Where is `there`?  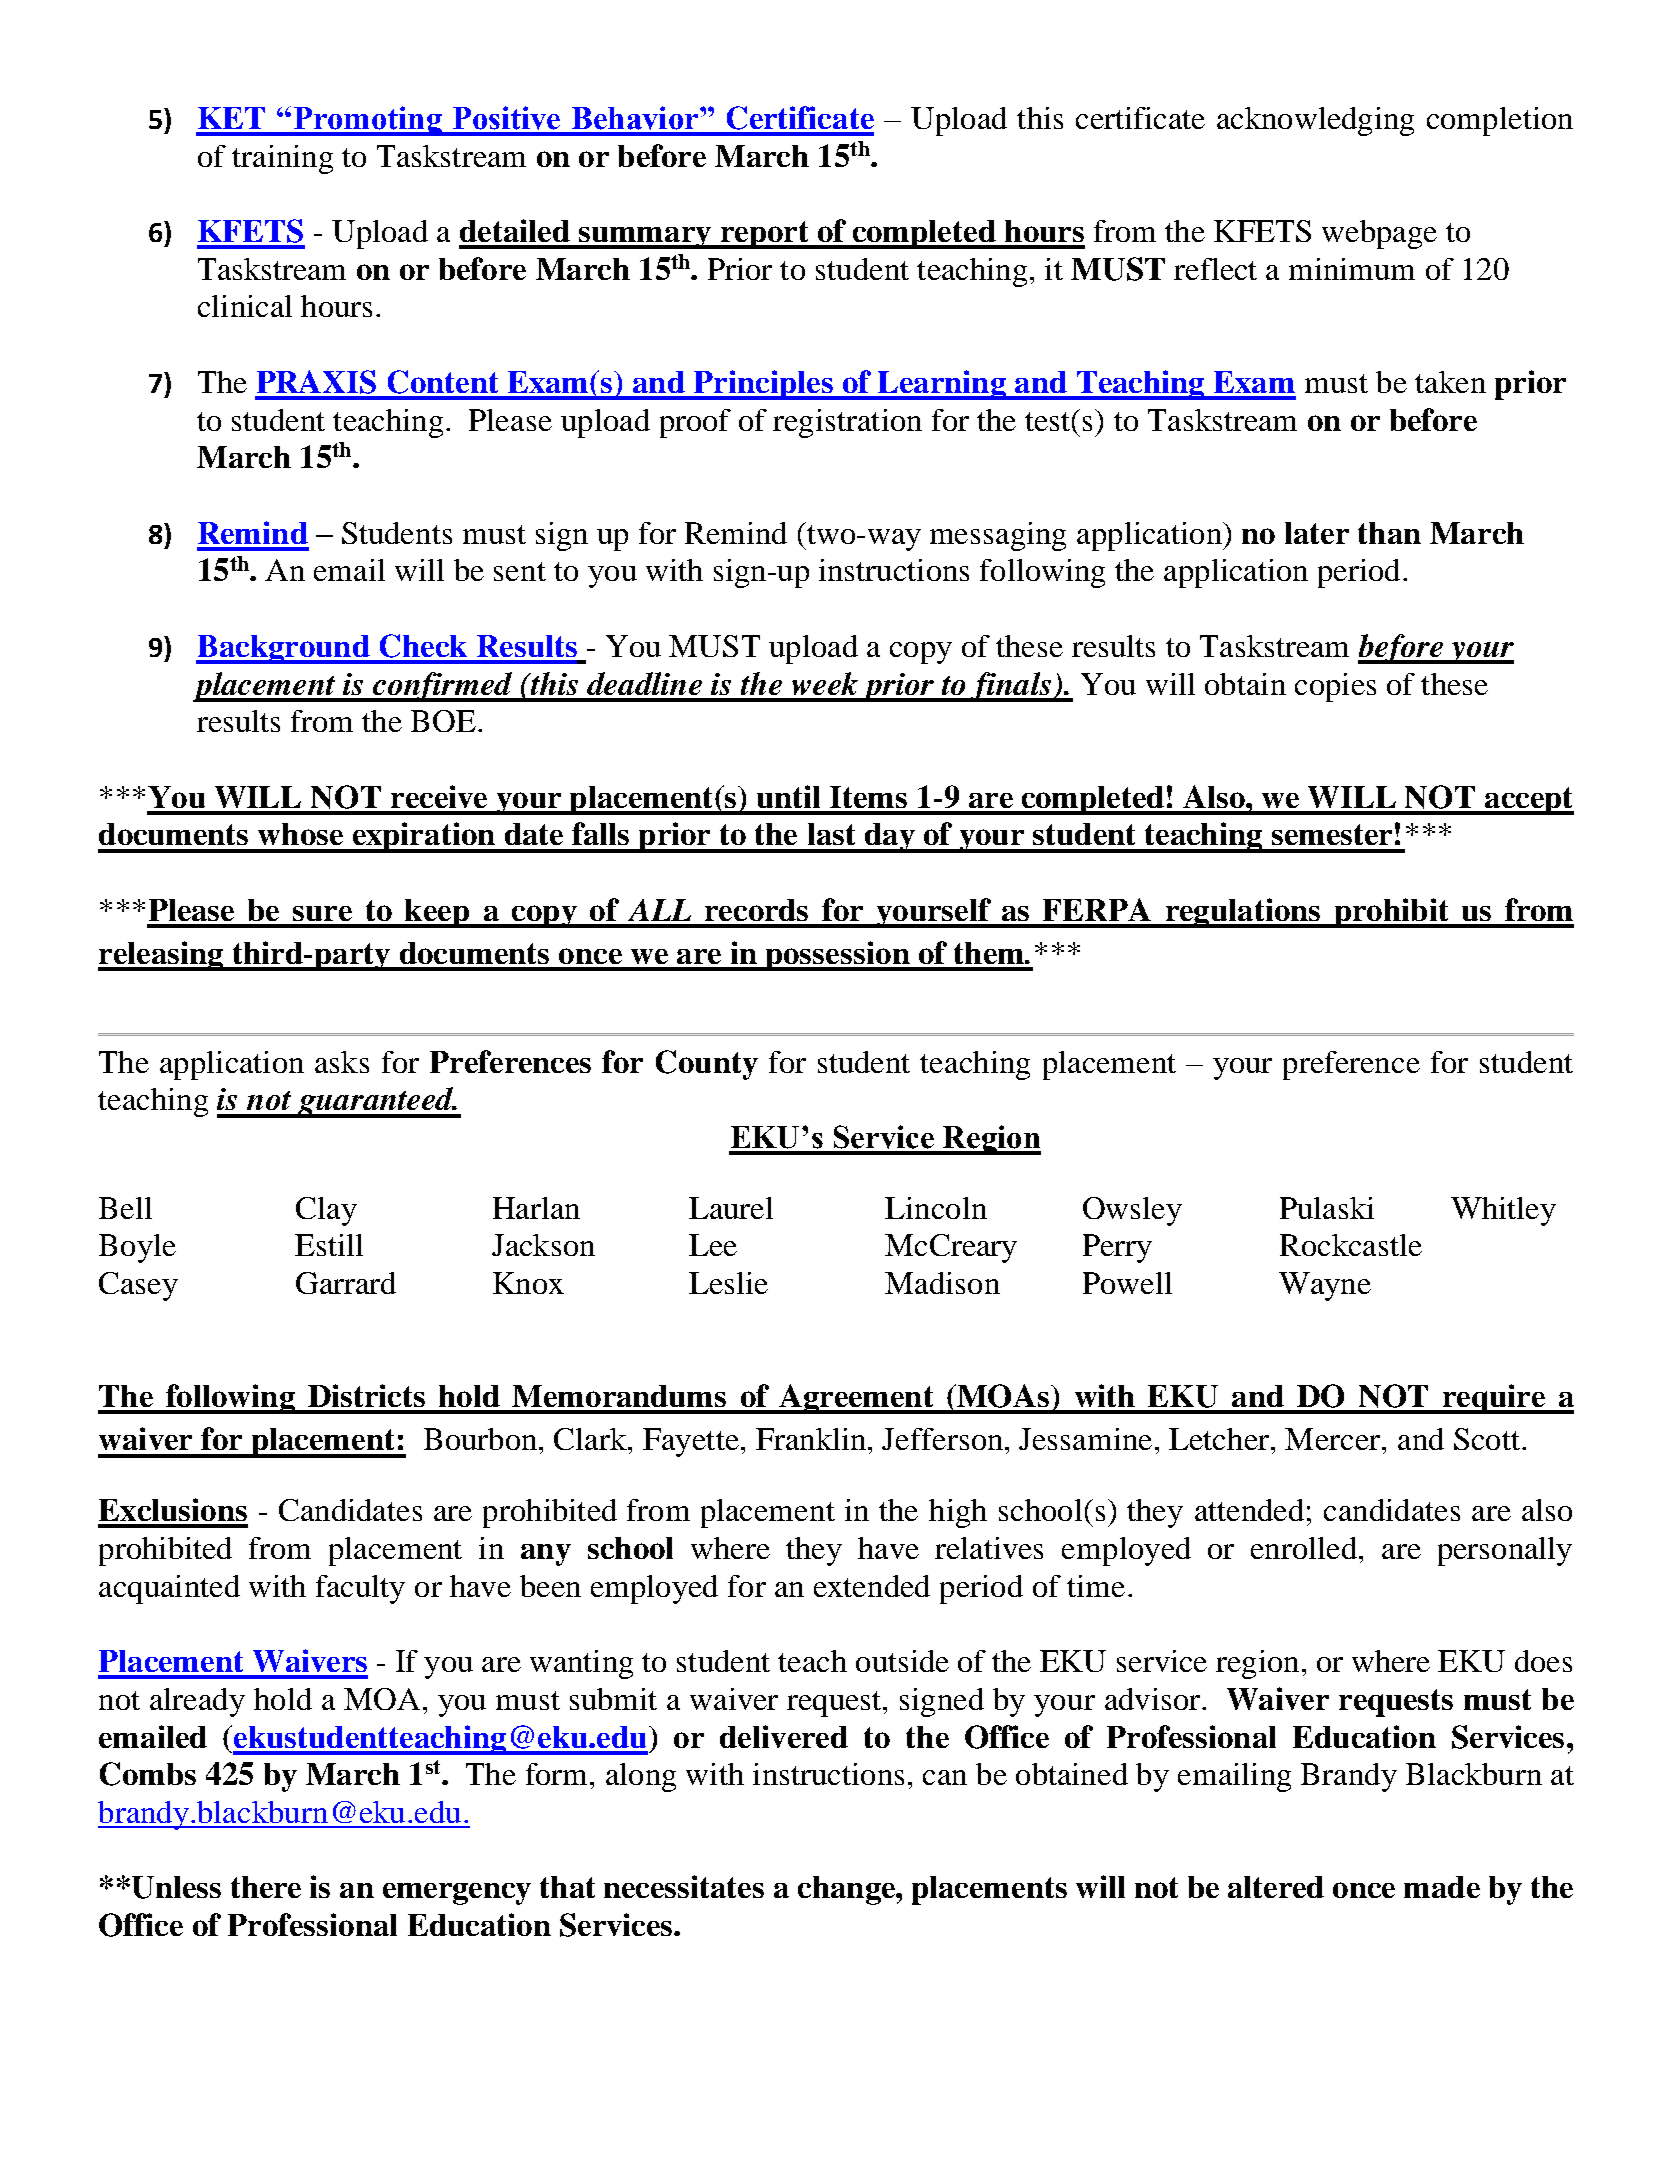
there is located at coordinates (266, 1887).
